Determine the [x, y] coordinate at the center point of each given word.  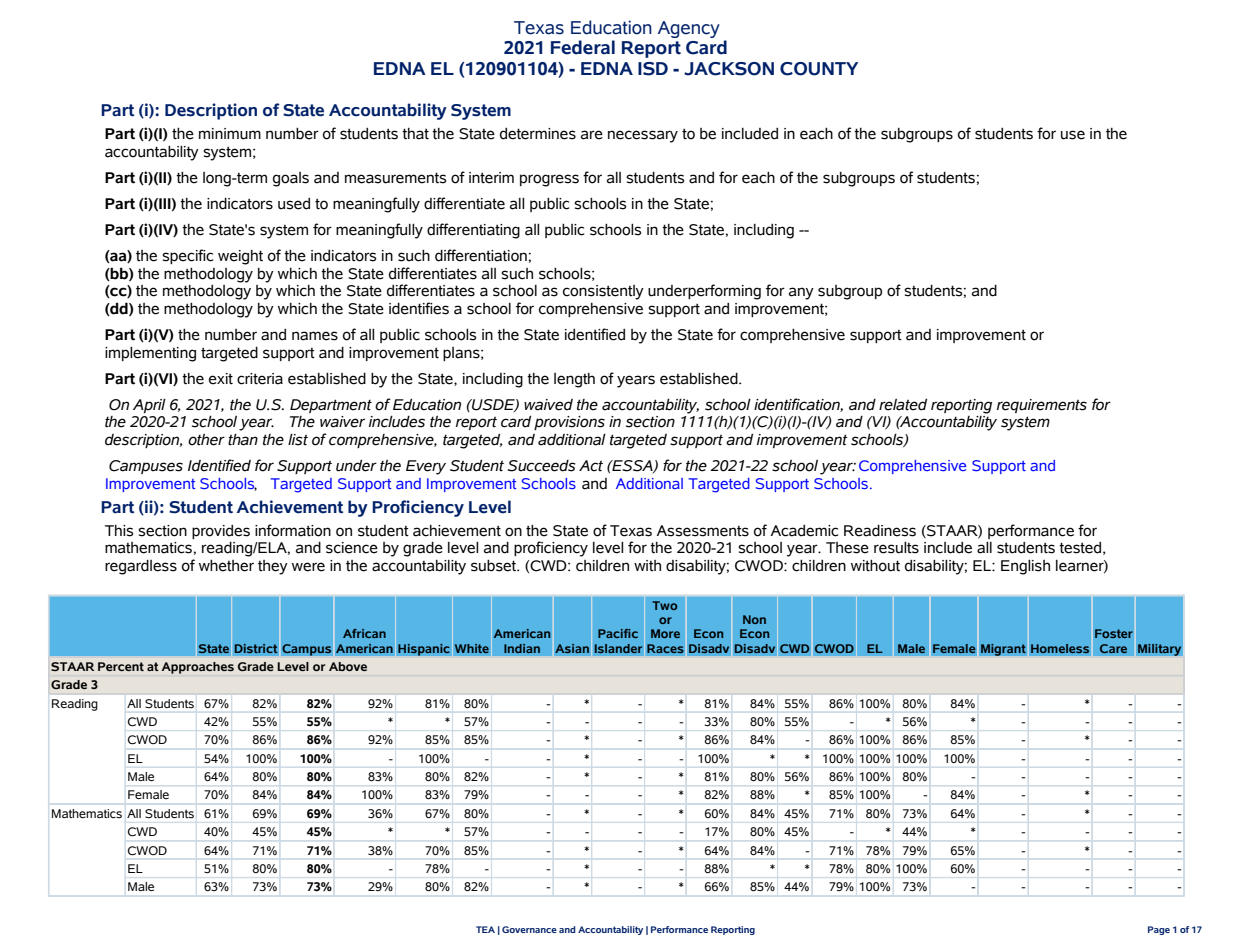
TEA [485, 929]
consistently [603, 292]
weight [240, 257]
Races [665, 648]
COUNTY [819, 69]
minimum [230, 134]
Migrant [1003, 649]
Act [591, 466]
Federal [583, 47]
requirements [1042, 406]
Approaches [198, 668]
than [243, 440]
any [801, 293]
